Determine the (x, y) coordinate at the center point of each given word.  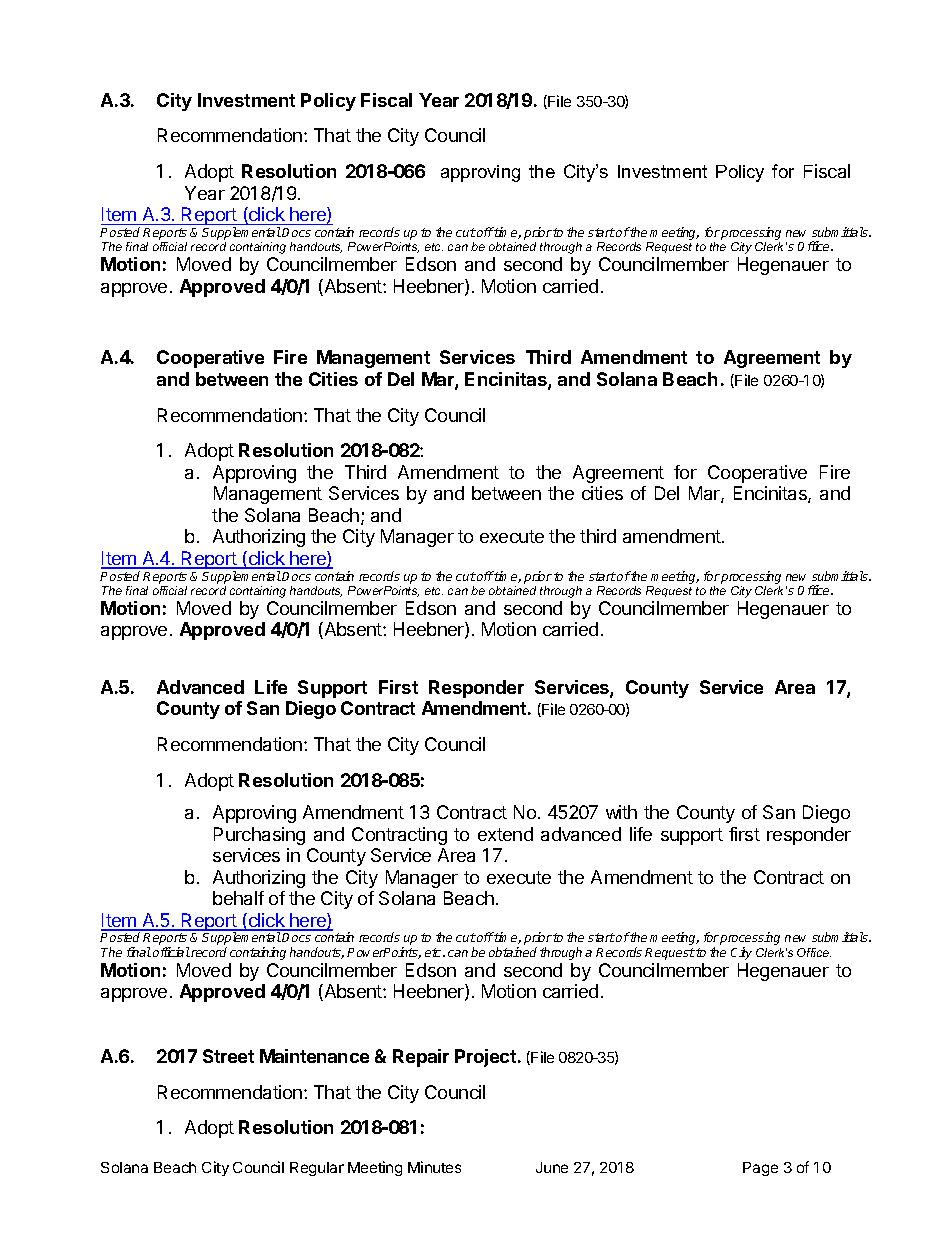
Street (228, 1056)
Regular (317, 1169)
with (621, 812)
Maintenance (314, 1056)
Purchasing (259, 836)
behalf (238, 898)
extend (505, 834)
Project (485, 1058)
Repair (421, 1058)
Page (760, 1169)
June (552, 1167)
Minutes (434, 1167)
